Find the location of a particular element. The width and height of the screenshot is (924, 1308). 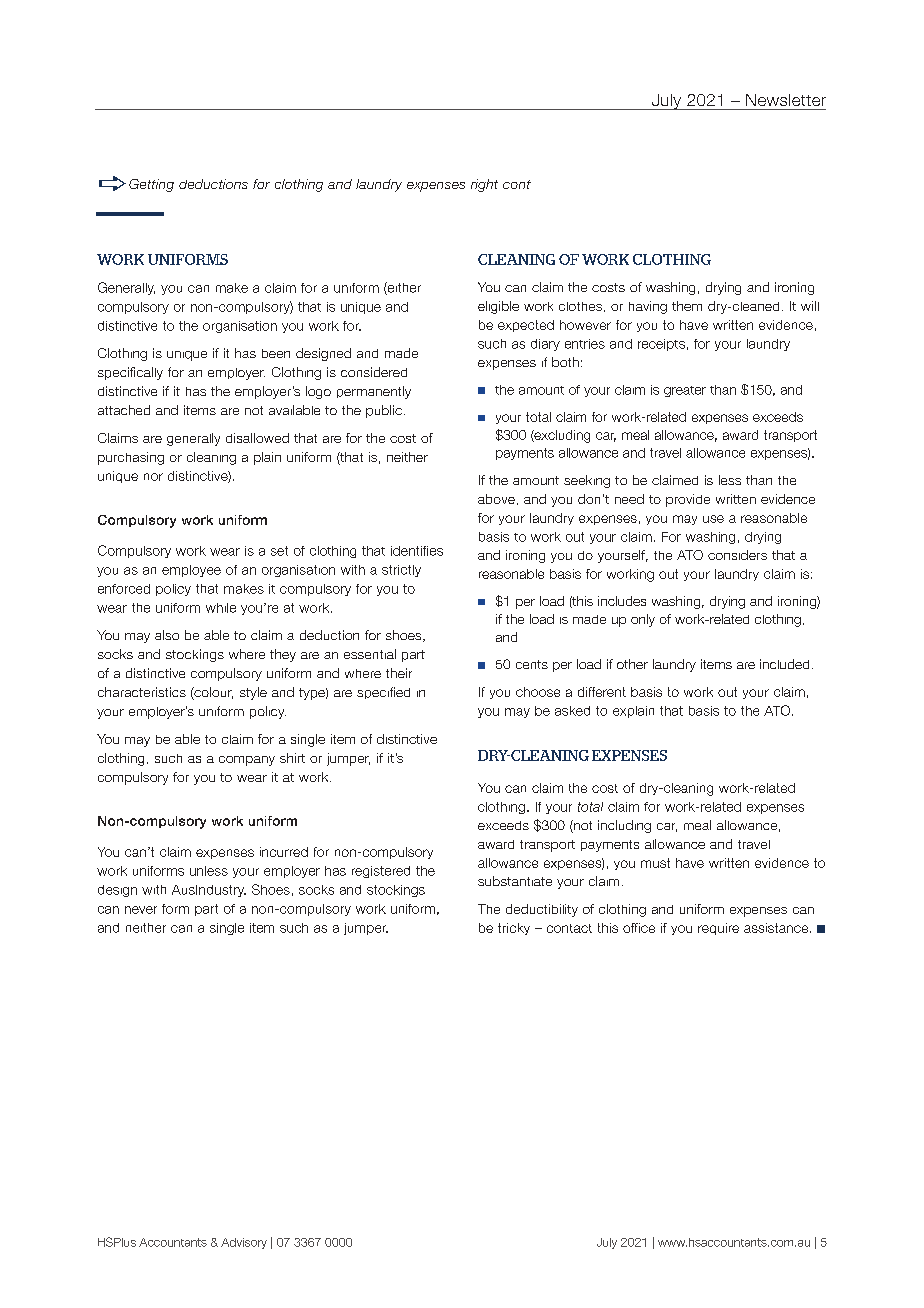

require is located at coordinates (718, 929).
